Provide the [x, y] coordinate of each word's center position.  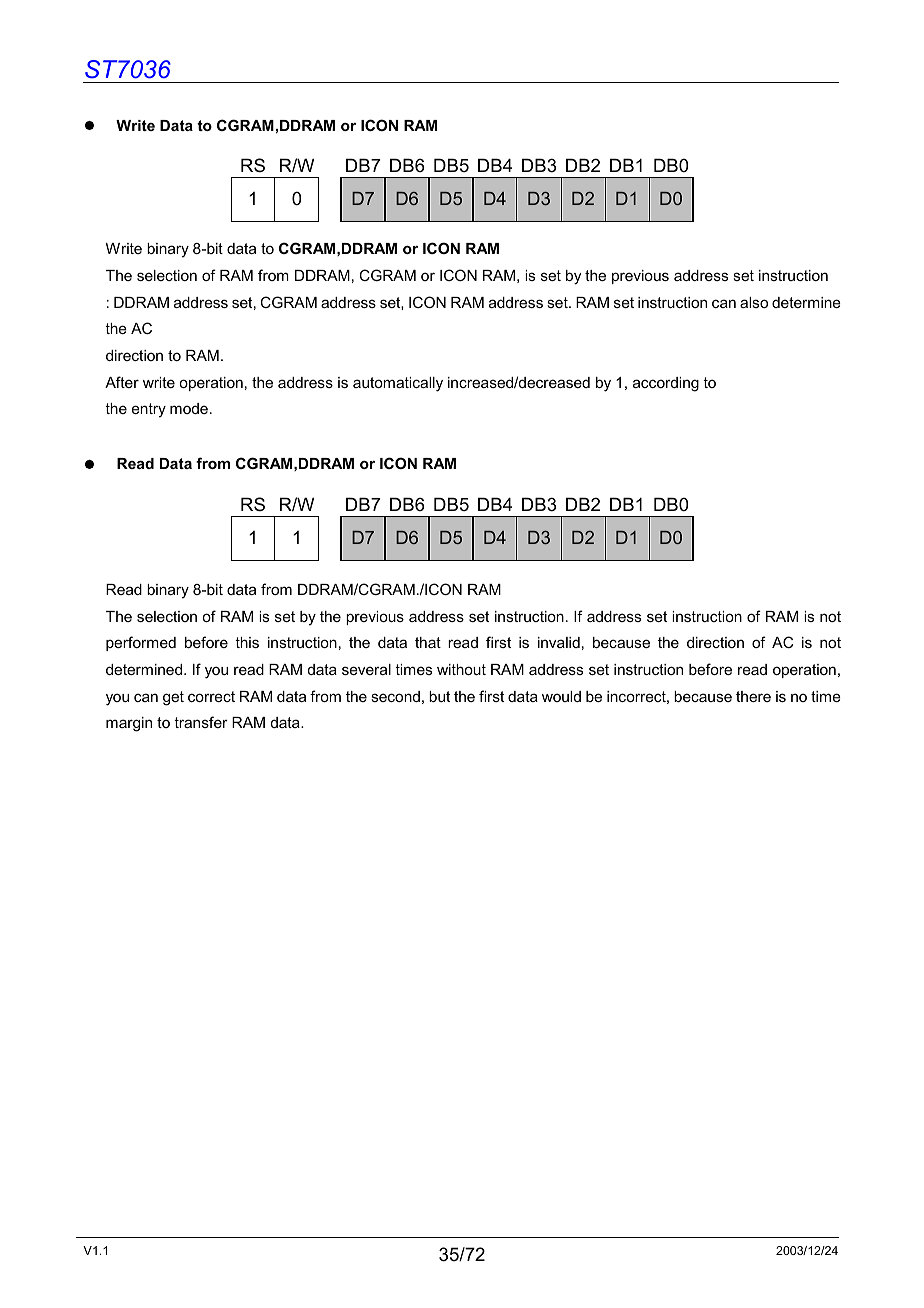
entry [149, 410]
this [247, 642]
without [461, 669]
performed [141, 643]
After [122, 382]
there [753, 696]
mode [189, 408]
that [428, 642]
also [754, 302]
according [666, 384]
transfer [201, 722]
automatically [398, 384]
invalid [559, 642]
